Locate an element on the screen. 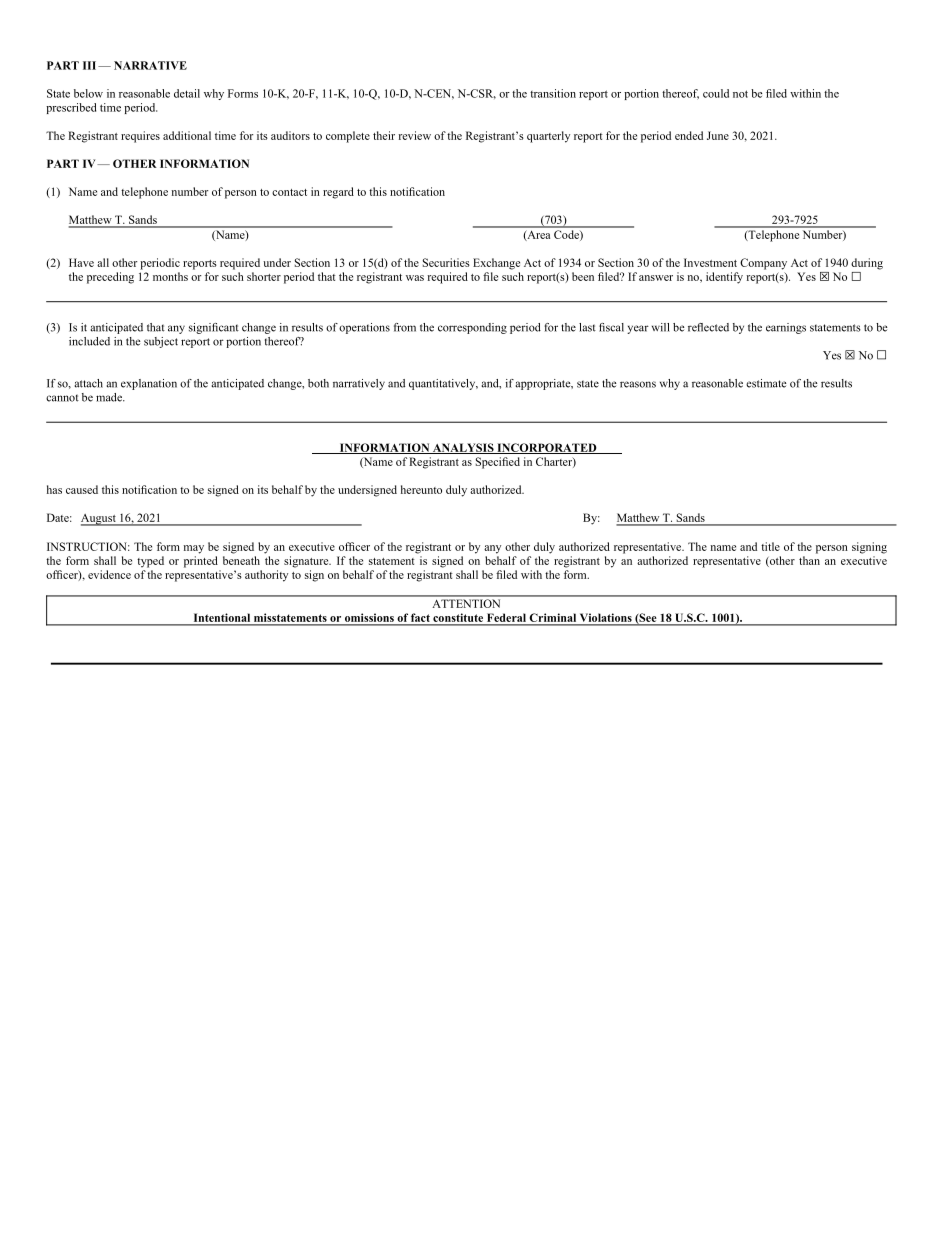 The height and width of the screenshot is (1233, 952). made is located at coordinates (110, 397).
